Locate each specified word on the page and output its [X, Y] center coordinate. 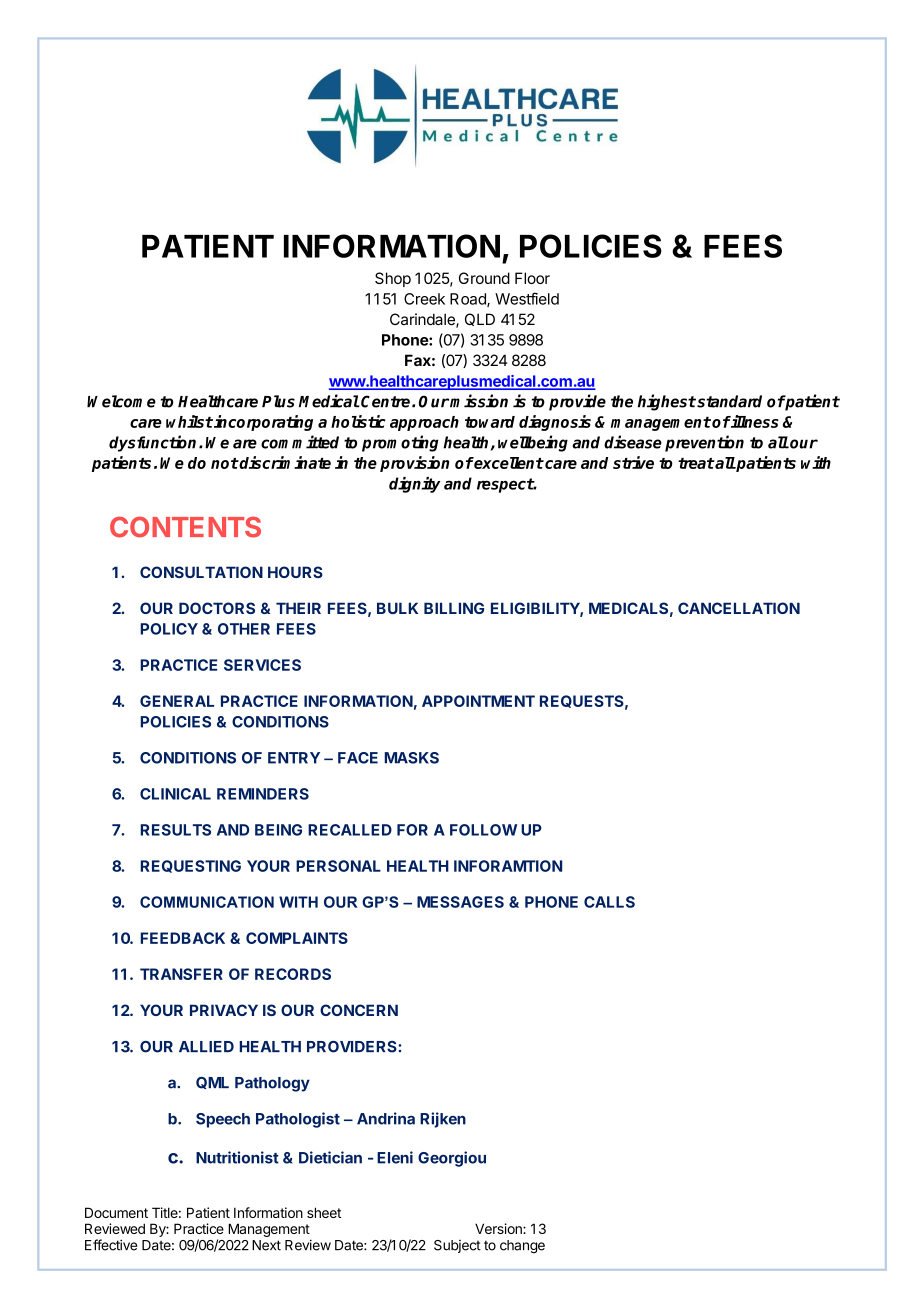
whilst [189, 421]
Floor [532, 278]
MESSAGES [460, 902]
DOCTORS [217, 608]
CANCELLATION [739, 608]
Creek [424, 299]
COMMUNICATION [207, 902]
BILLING [454, 608]
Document [116, 1212]
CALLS [609, 902]
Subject [457, 1246]
